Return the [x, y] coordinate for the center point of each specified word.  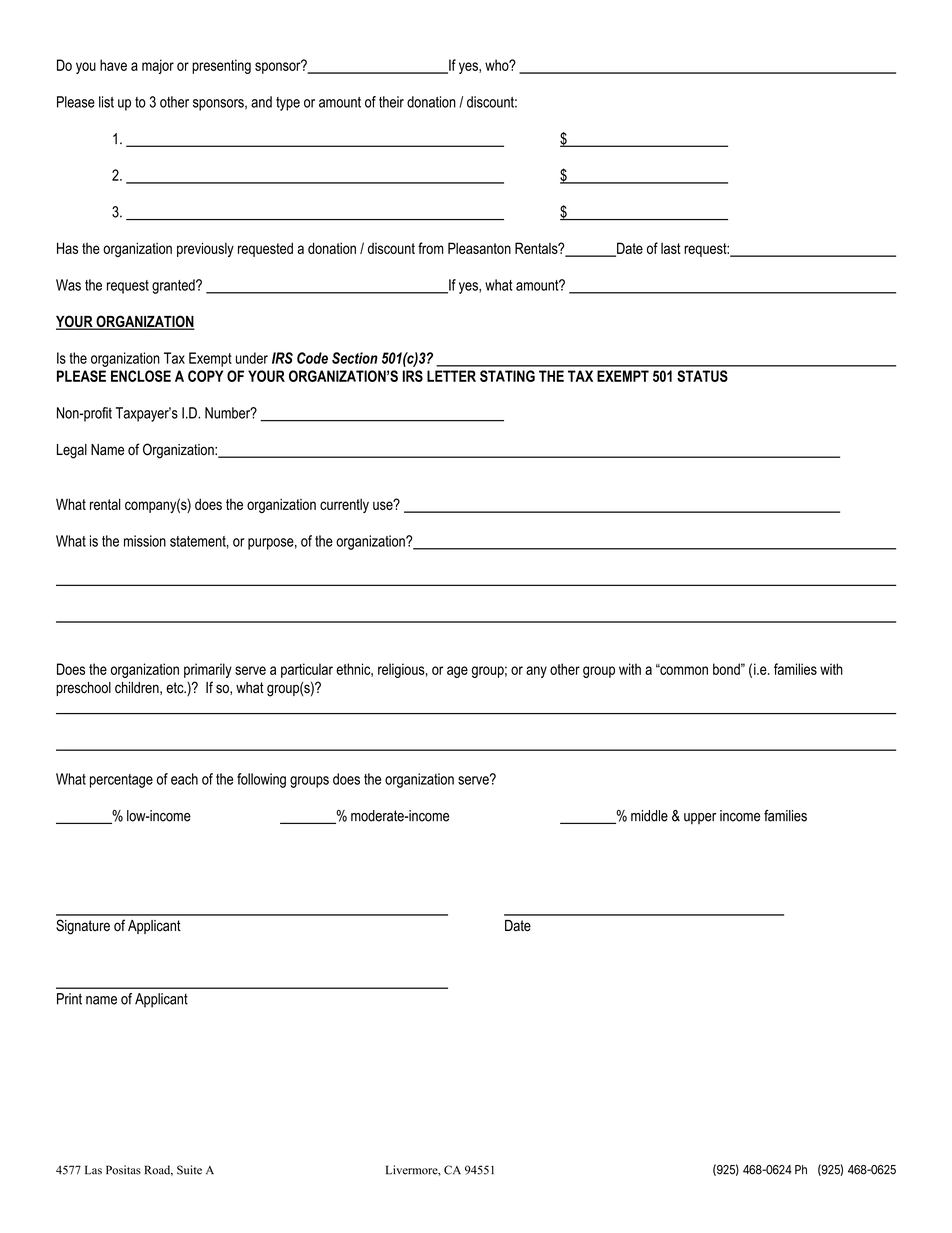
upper [700, 818]
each [184, 779]
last [671, 248]
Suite [189, 1170]
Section [355, 358]
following [261, 780]
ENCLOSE [141, 376]
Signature [83, 927]
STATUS [702, 376]
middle [649, 816]
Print [69, 999]
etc [176, 688]
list [106, 102]
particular [307, 670]
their [391, 102]
